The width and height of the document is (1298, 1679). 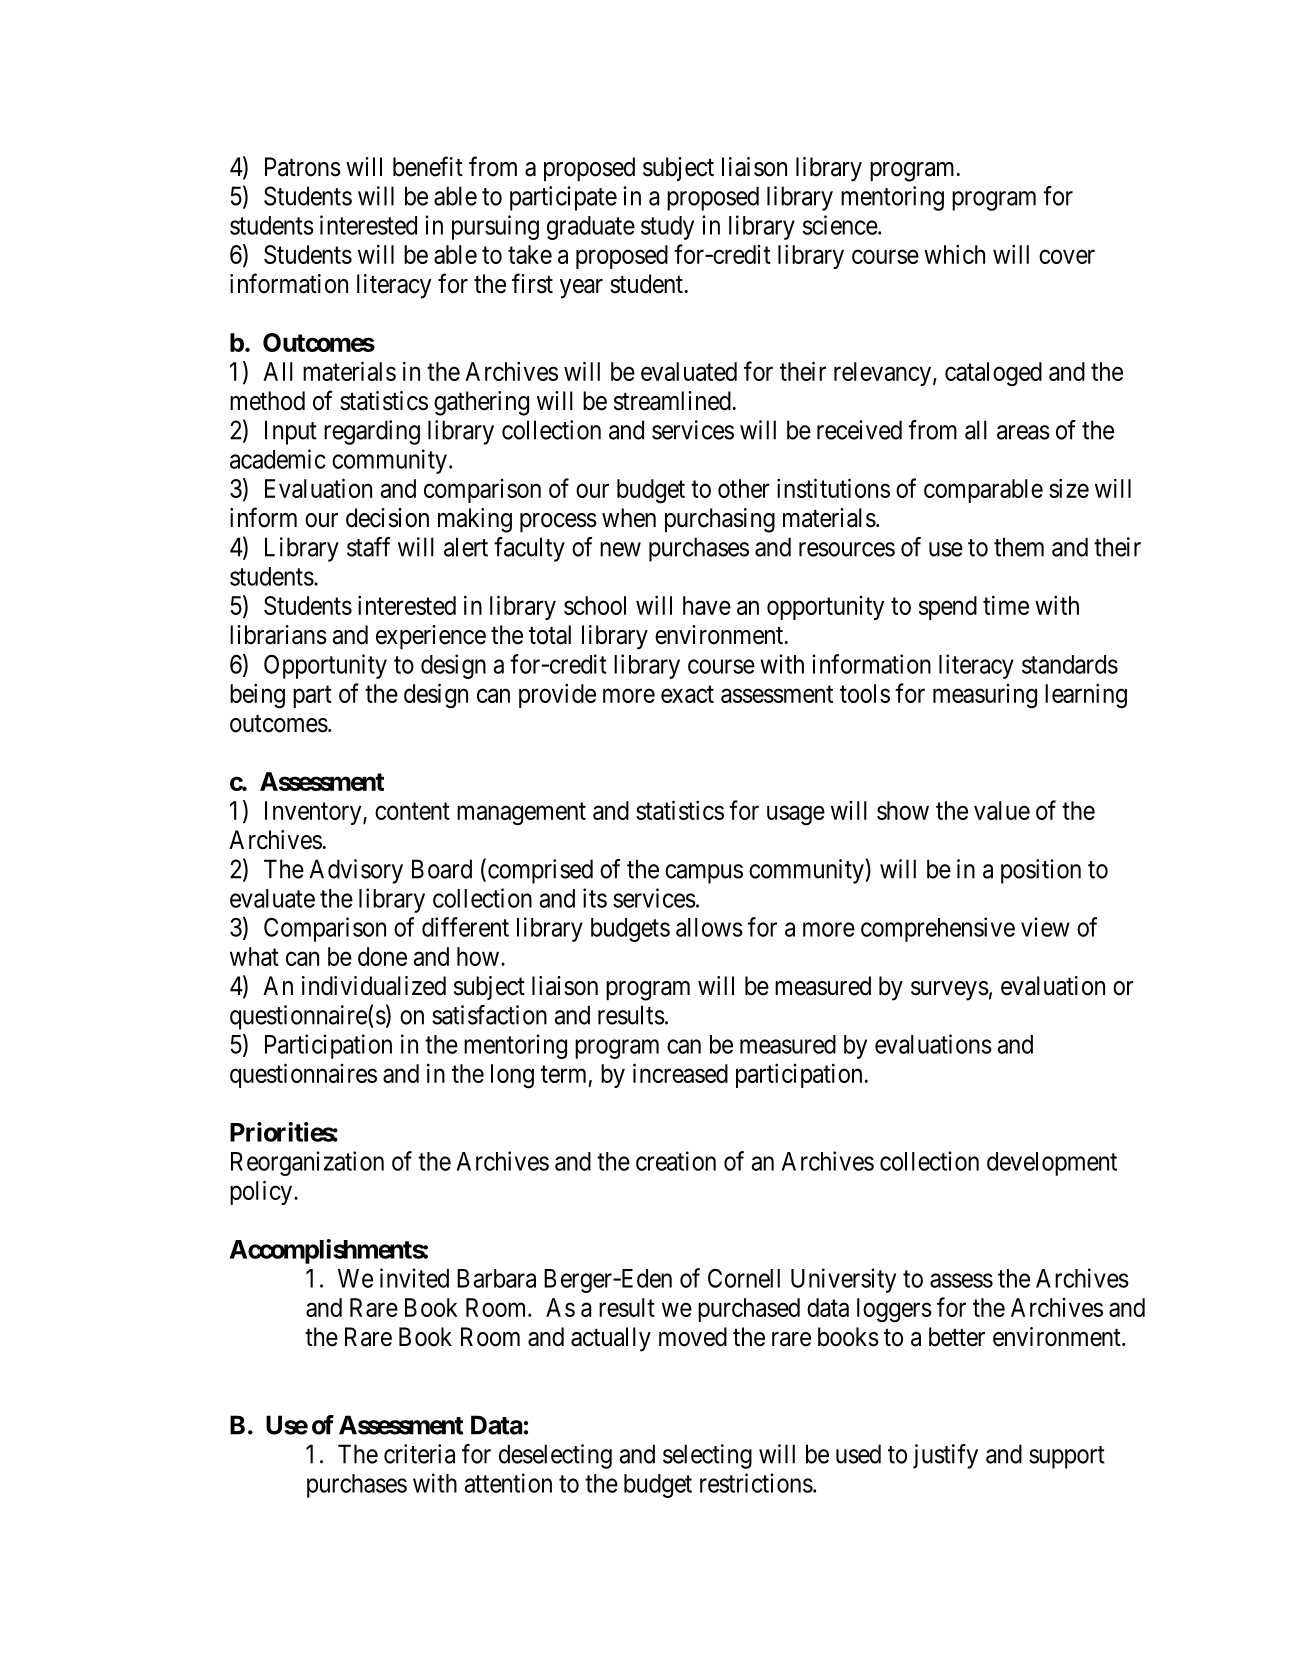 I want to click on increased, so click(x=680, y=1073).
